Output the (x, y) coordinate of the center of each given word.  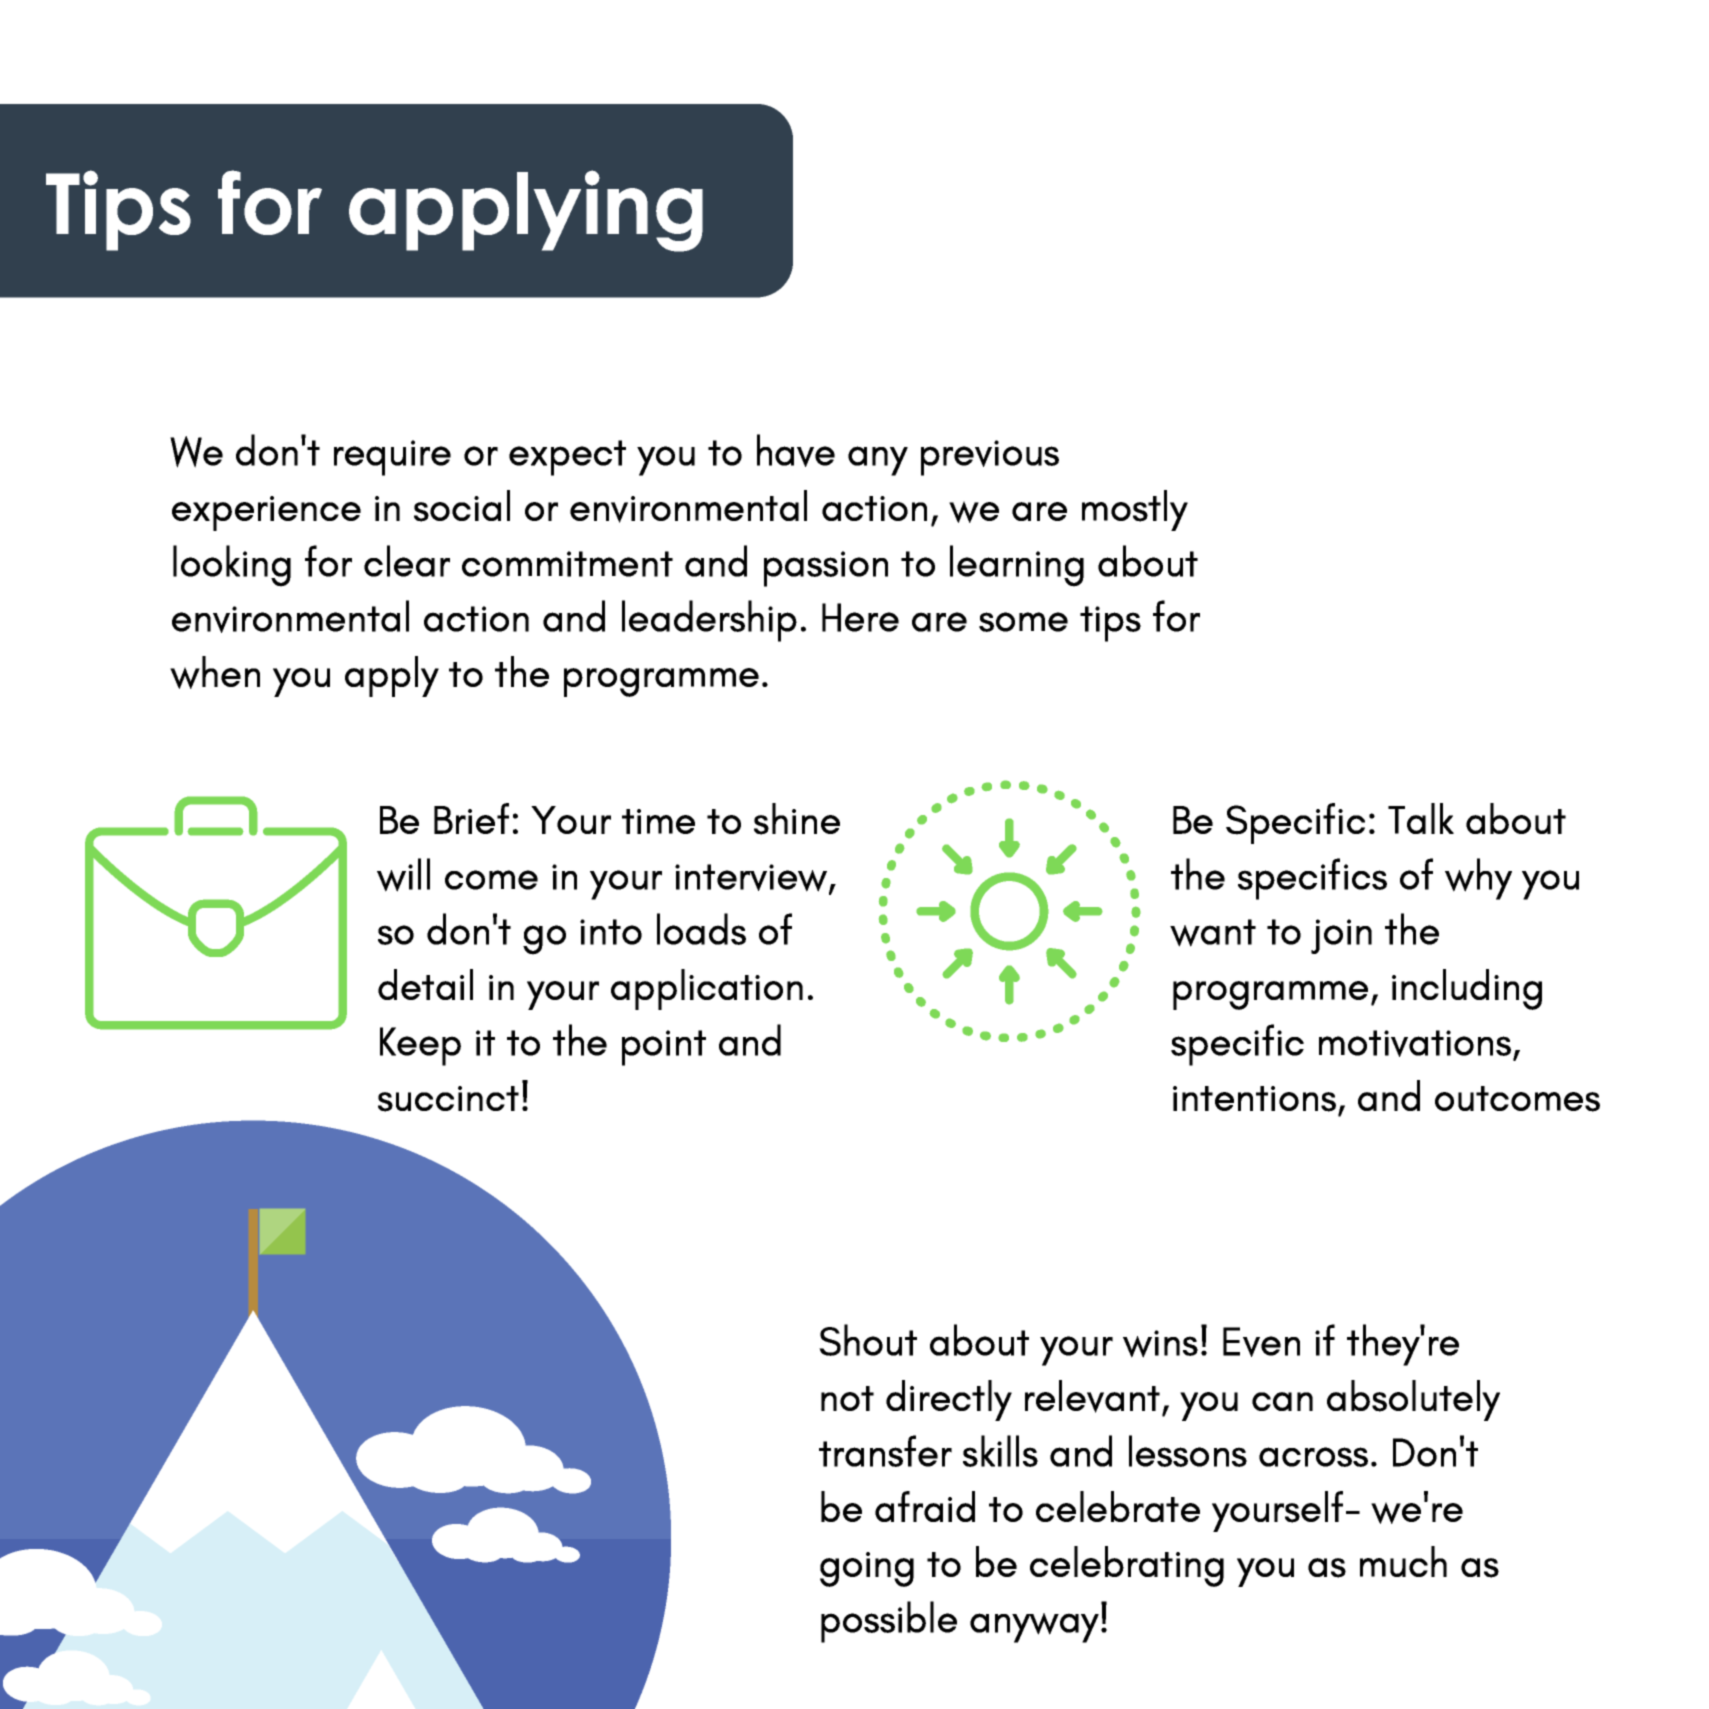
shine (797, 819)
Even (1261, 1342)
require (392, 458)
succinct (448, 1099)
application (707, 989)
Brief (471, 818)
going (867, 1569)
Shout (868, 1340)
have (796, 450)
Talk (1421, 818)
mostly (1135, 510)
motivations (1415, 1043)
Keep (420, 1046)
